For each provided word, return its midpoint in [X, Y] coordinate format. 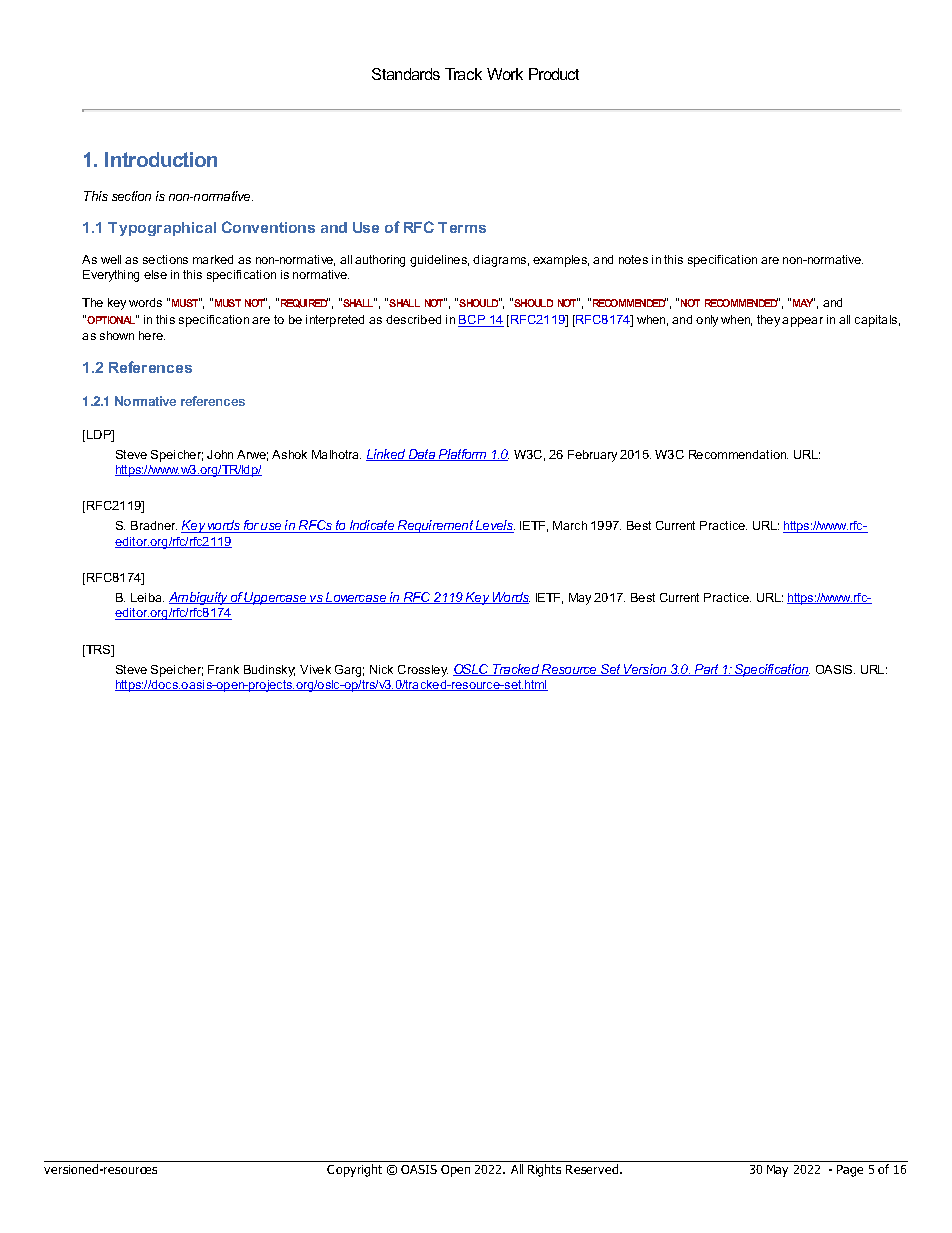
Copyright [354, 1170]
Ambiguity [199, 598]
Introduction [161, 159]
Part [707, 670]
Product [554, 74]
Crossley [423, 671]
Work [505, 74]
